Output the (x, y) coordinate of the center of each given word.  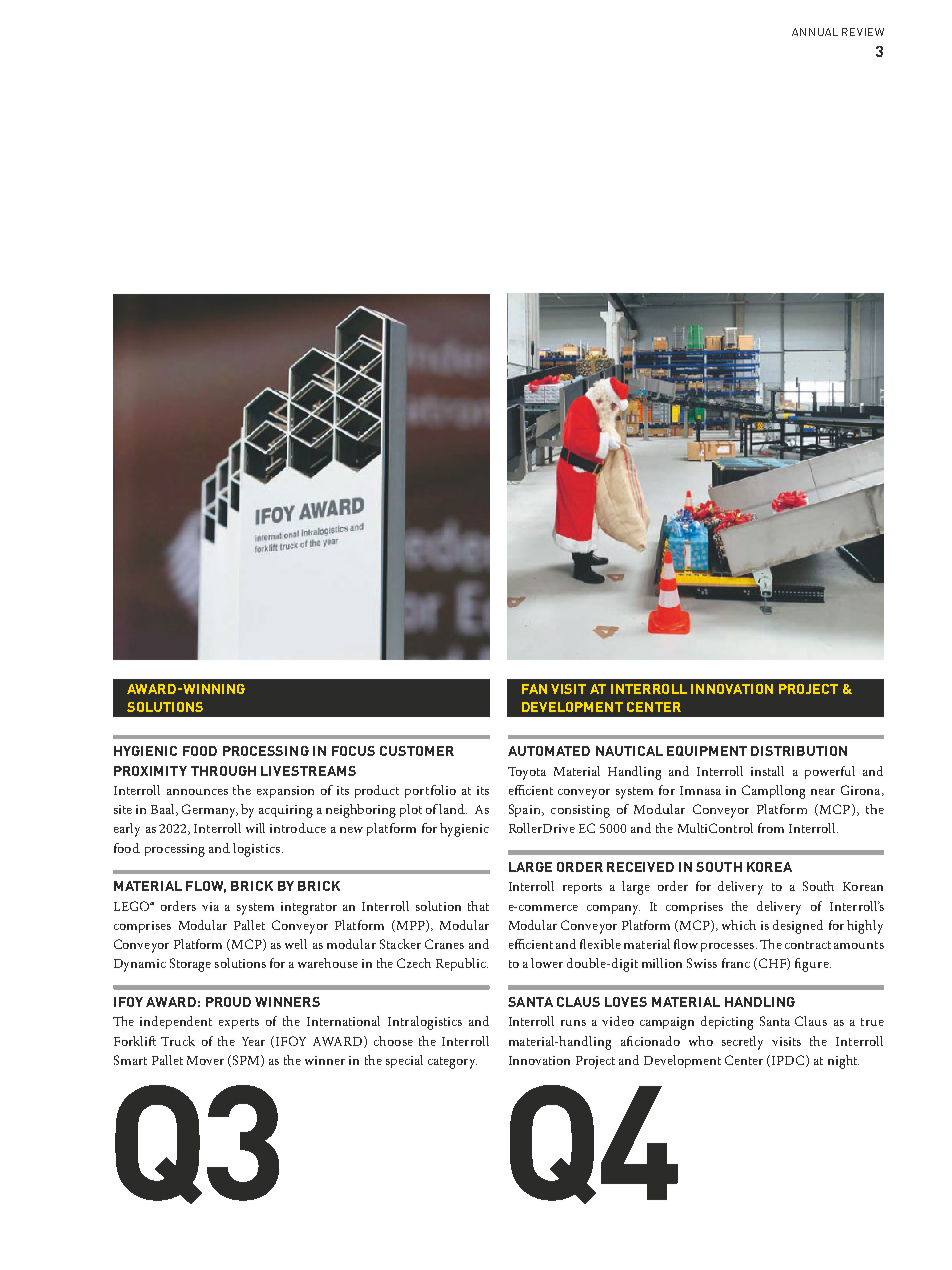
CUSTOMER (417, 751)
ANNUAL (815, 32)
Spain (526, 810)
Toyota (527, 773)
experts (239, 1023)
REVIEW (863, 32)
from (771, 828)
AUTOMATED (549, 751)
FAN (534, 689)
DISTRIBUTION (799, 751)
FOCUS (353, 751)
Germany (210, 811)
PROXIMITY (150, 771)
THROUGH (223, 771)
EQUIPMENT (707, 751)
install (767, 771)
